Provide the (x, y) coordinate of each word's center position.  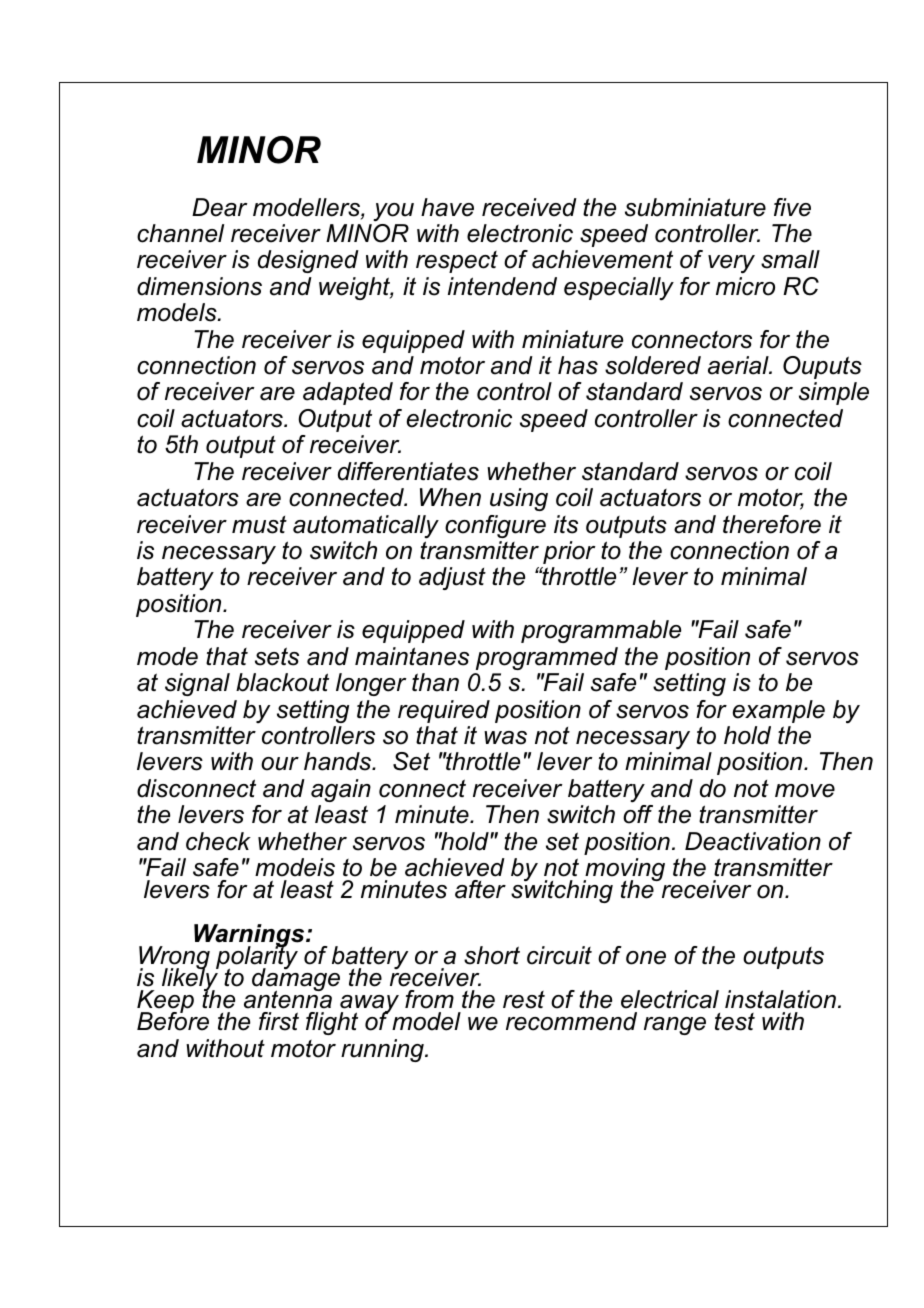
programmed (547, 658)
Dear (220, 207)
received (529, 207)
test (735, 1022)
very (731, 264)
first (279, 1021)
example (779, 711)
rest (524, 1000)
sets (277, 656)
